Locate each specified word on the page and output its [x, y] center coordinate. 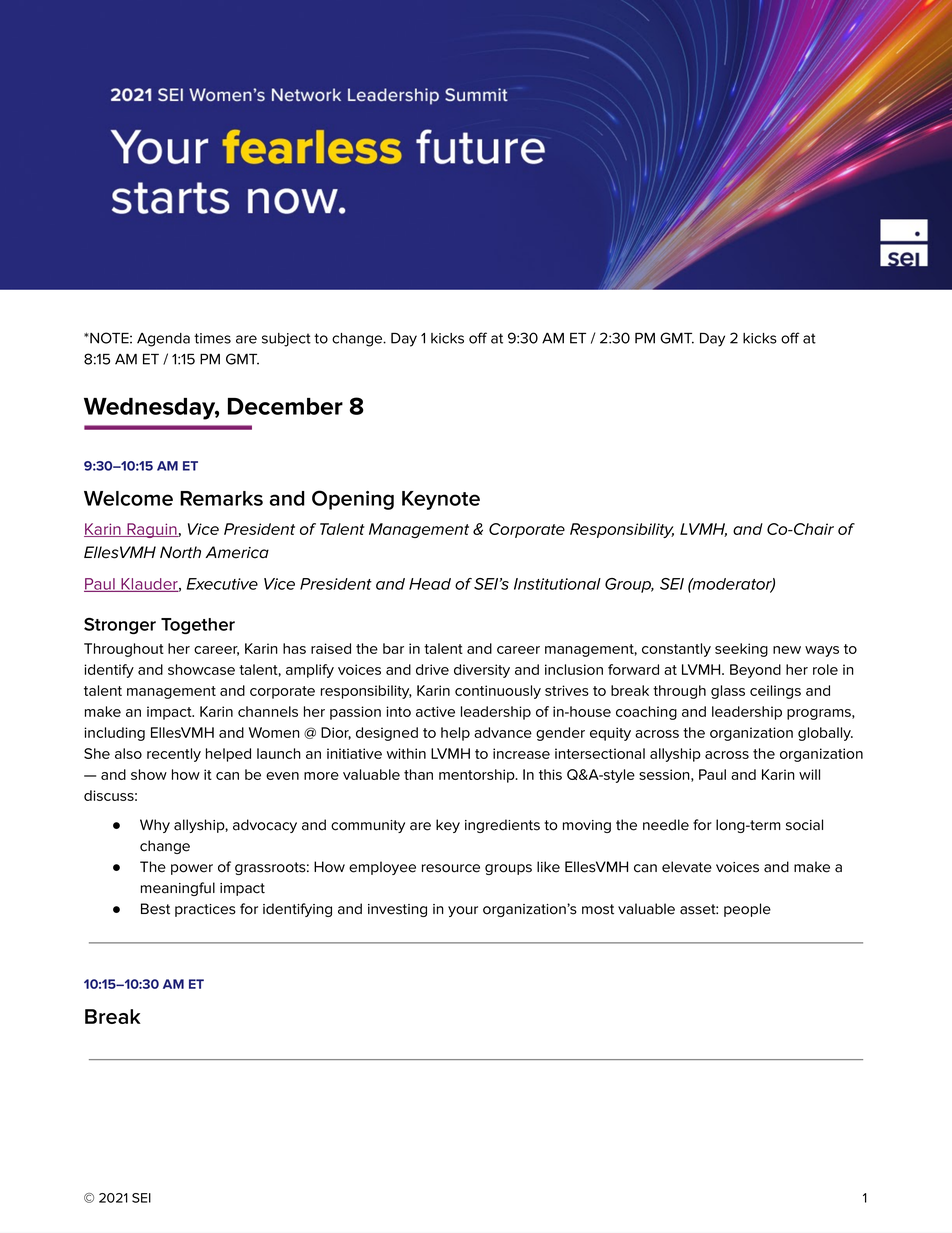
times [212, 338]
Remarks [221, 498]
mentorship [478, 776]
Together [198, 626]
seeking [741, 650]
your [463, 911]
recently [174, 755]
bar [393, 648]
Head [430, 584]
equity [610, 734]
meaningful [178, 889]
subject [286, 340]
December [285, 406]
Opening [353, 500]
